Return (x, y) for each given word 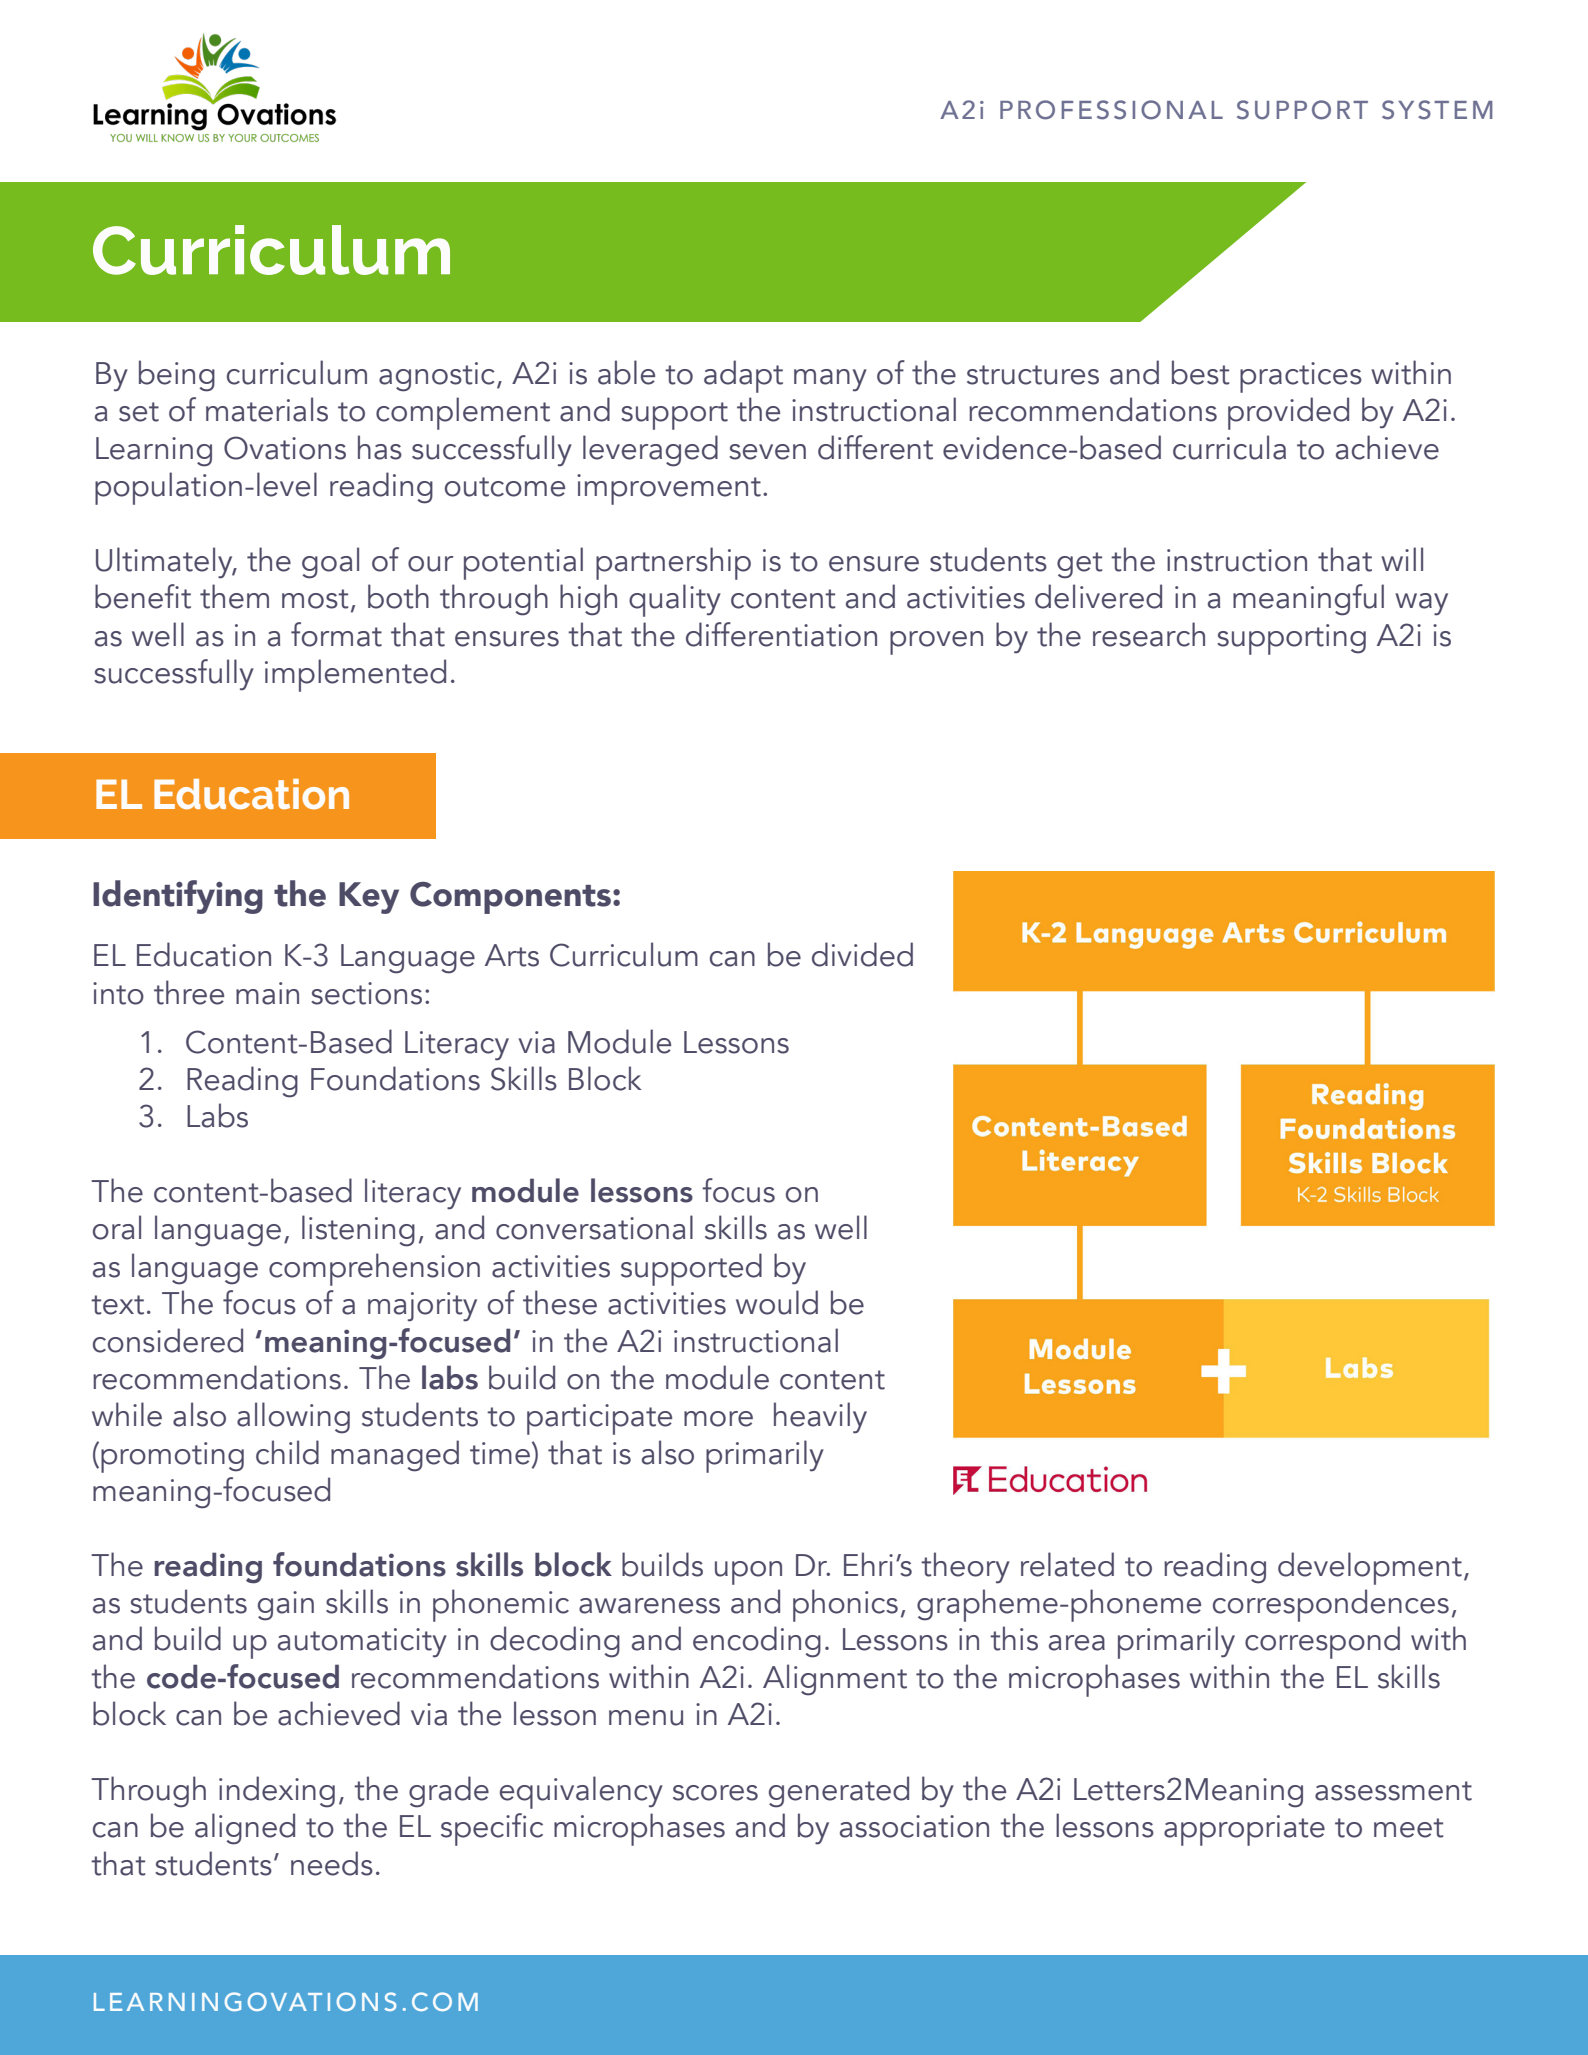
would (777, 1302)
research (1149, 634)
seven (767, 452)
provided (1288, 413)
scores (715, 1793)
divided (862, 954)
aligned (245, 1829)
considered (168, 1340)
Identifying (178, 897)
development (1370, 1568)
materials (267, 409)
